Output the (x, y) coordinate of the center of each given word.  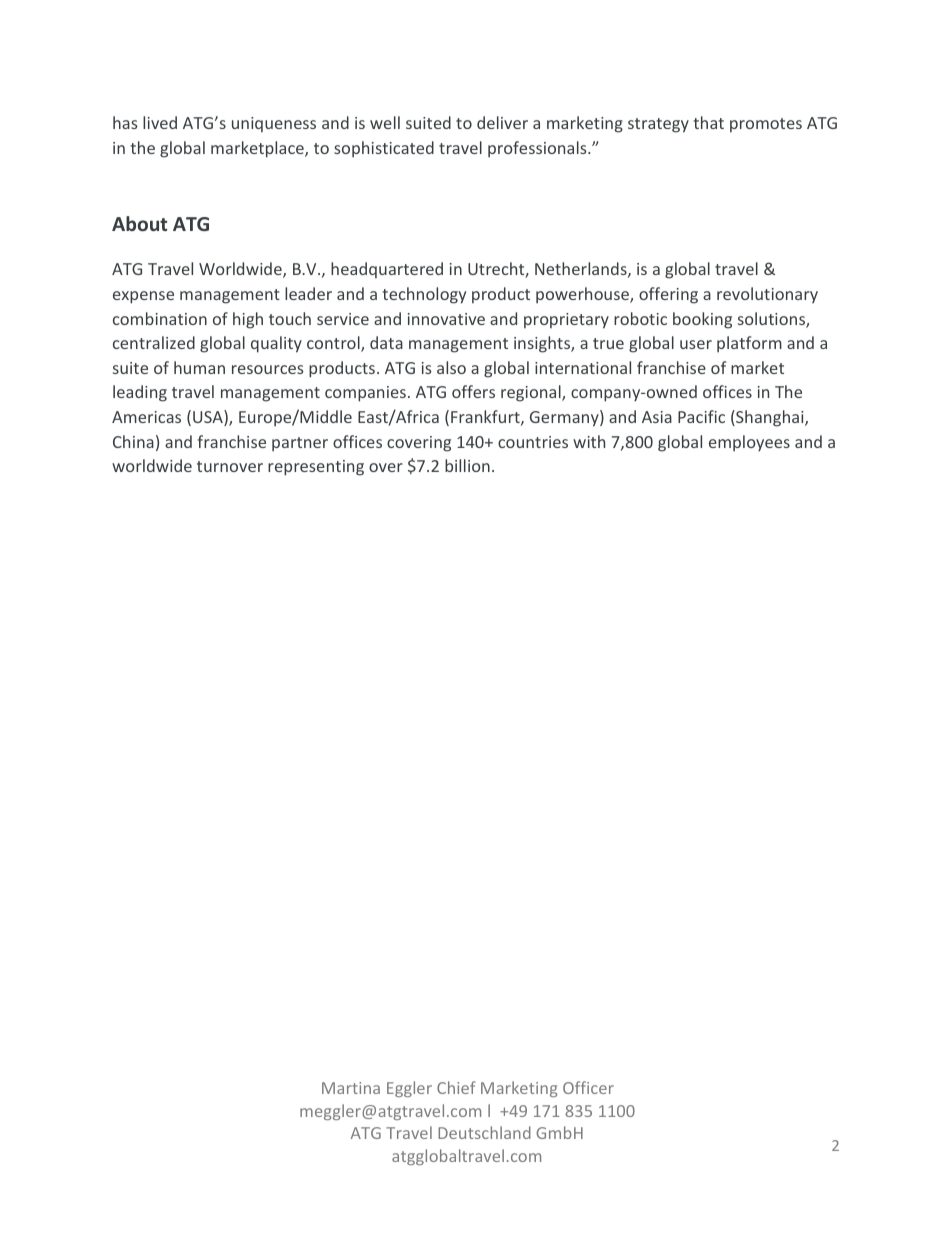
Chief (456, 1087)
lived (160, 122)
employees (749, 443)
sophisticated (384, 149)
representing (316, 468)
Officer (588, 1087)
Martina (351, 1088)
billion (467, 465)
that (708, 122)
